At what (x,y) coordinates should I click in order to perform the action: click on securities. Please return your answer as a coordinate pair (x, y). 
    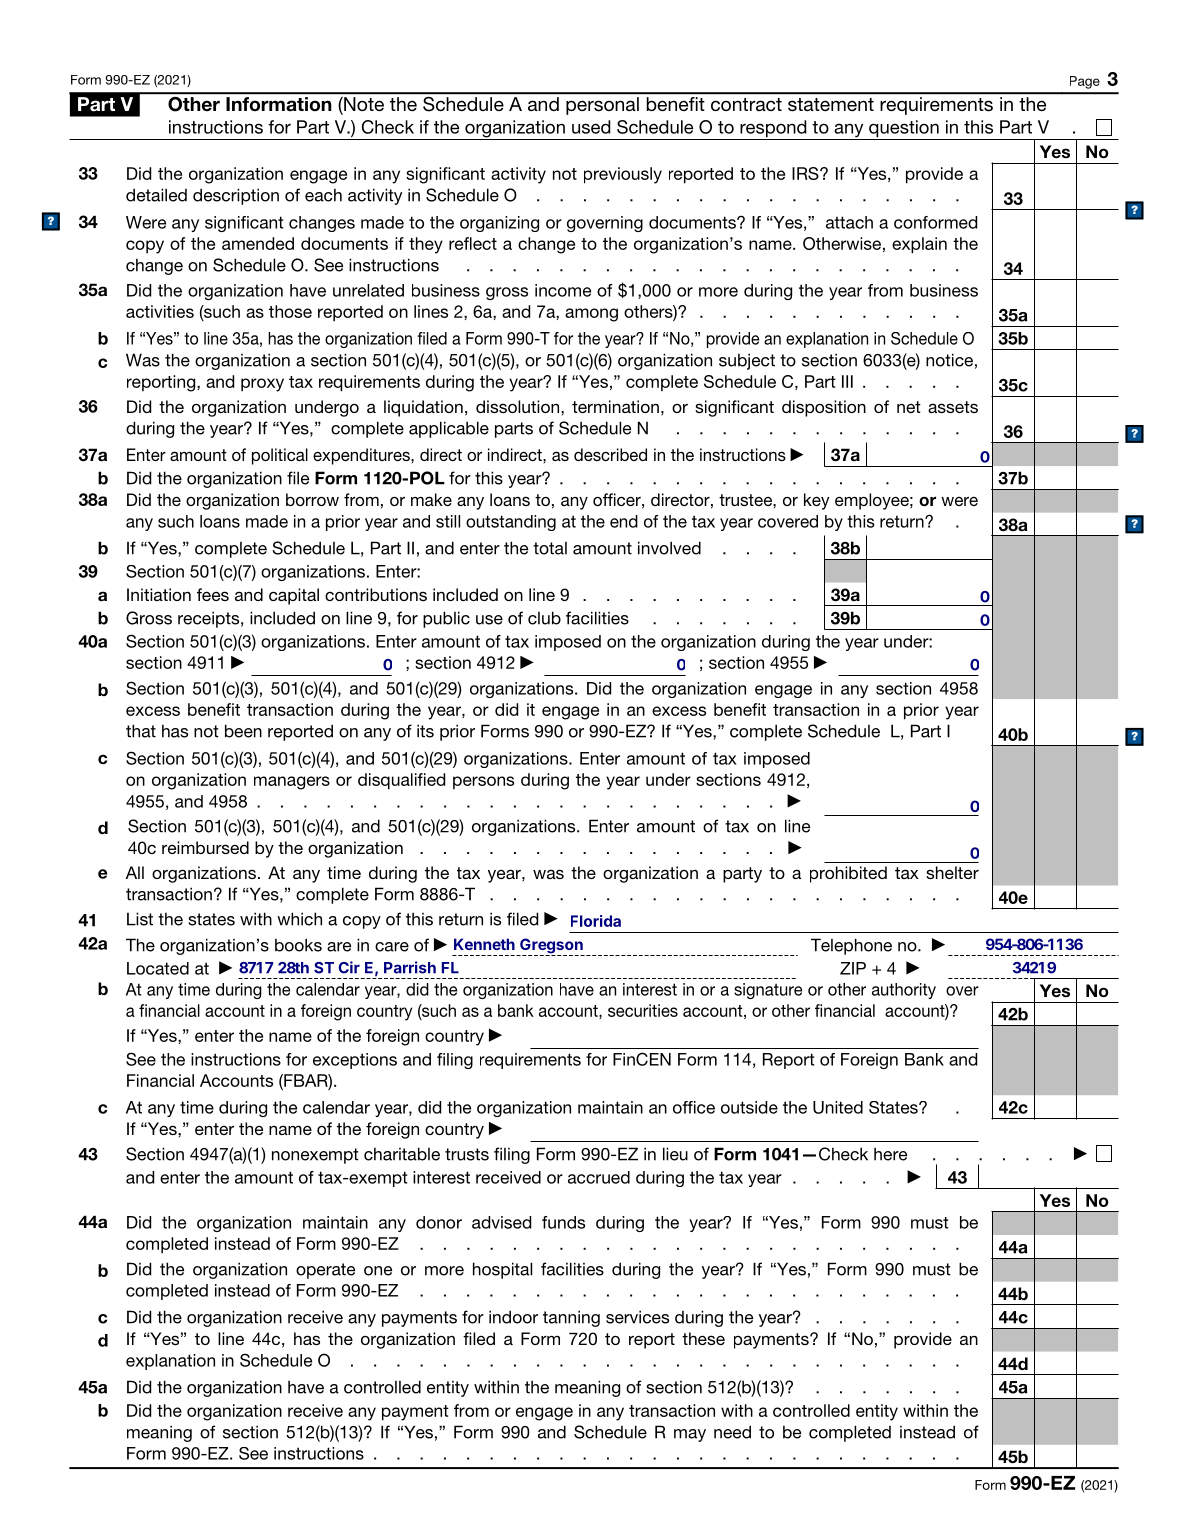
    Looking at the image, I should click on (643, 1010).
